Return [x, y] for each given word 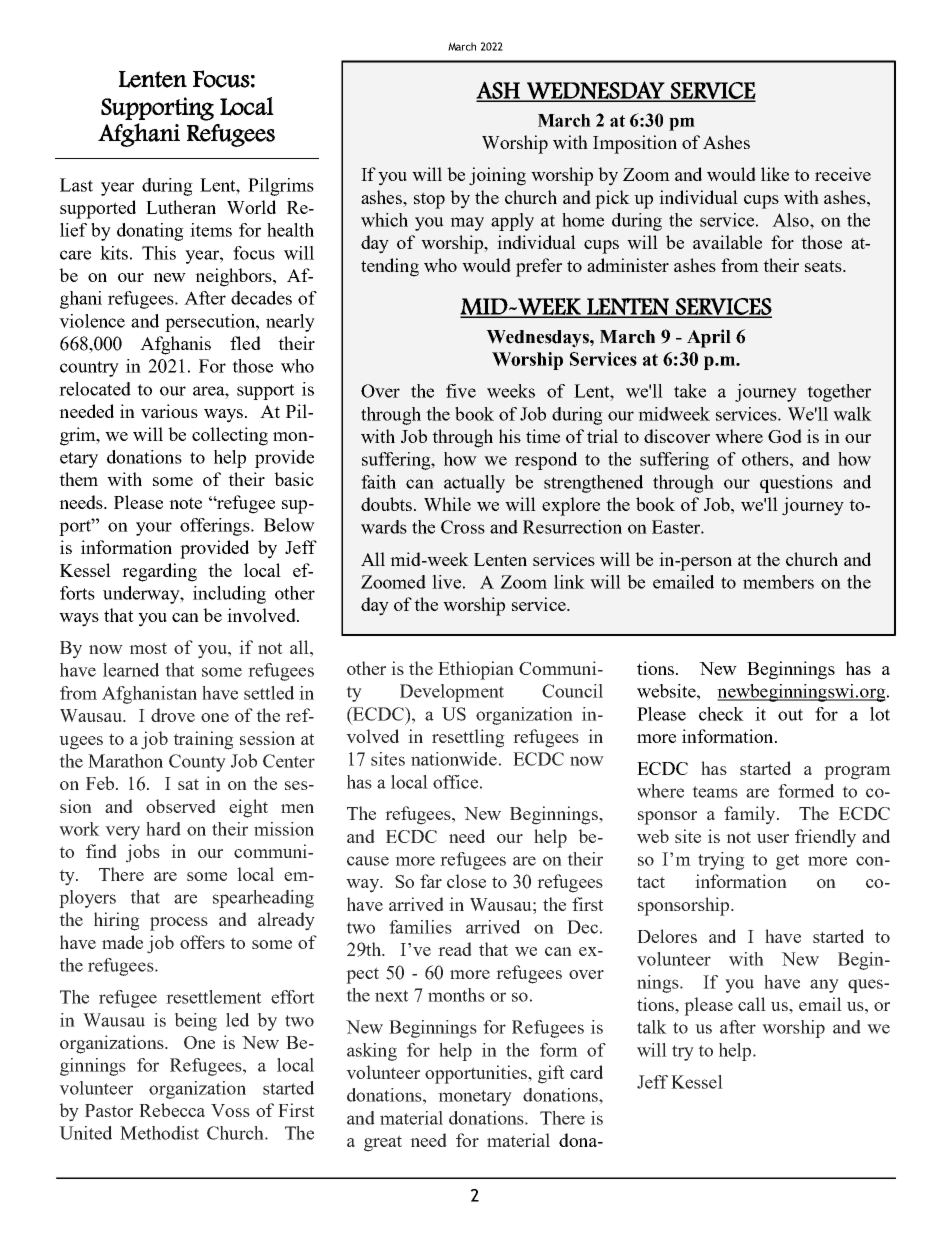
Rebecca [172, 1110]
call [752, 1004]
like [775, 174]
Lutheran [181, 207]
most [148, 648]
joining [497, 176]
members [778, 582]
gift [551, 1074]
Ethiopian [476, 670]
